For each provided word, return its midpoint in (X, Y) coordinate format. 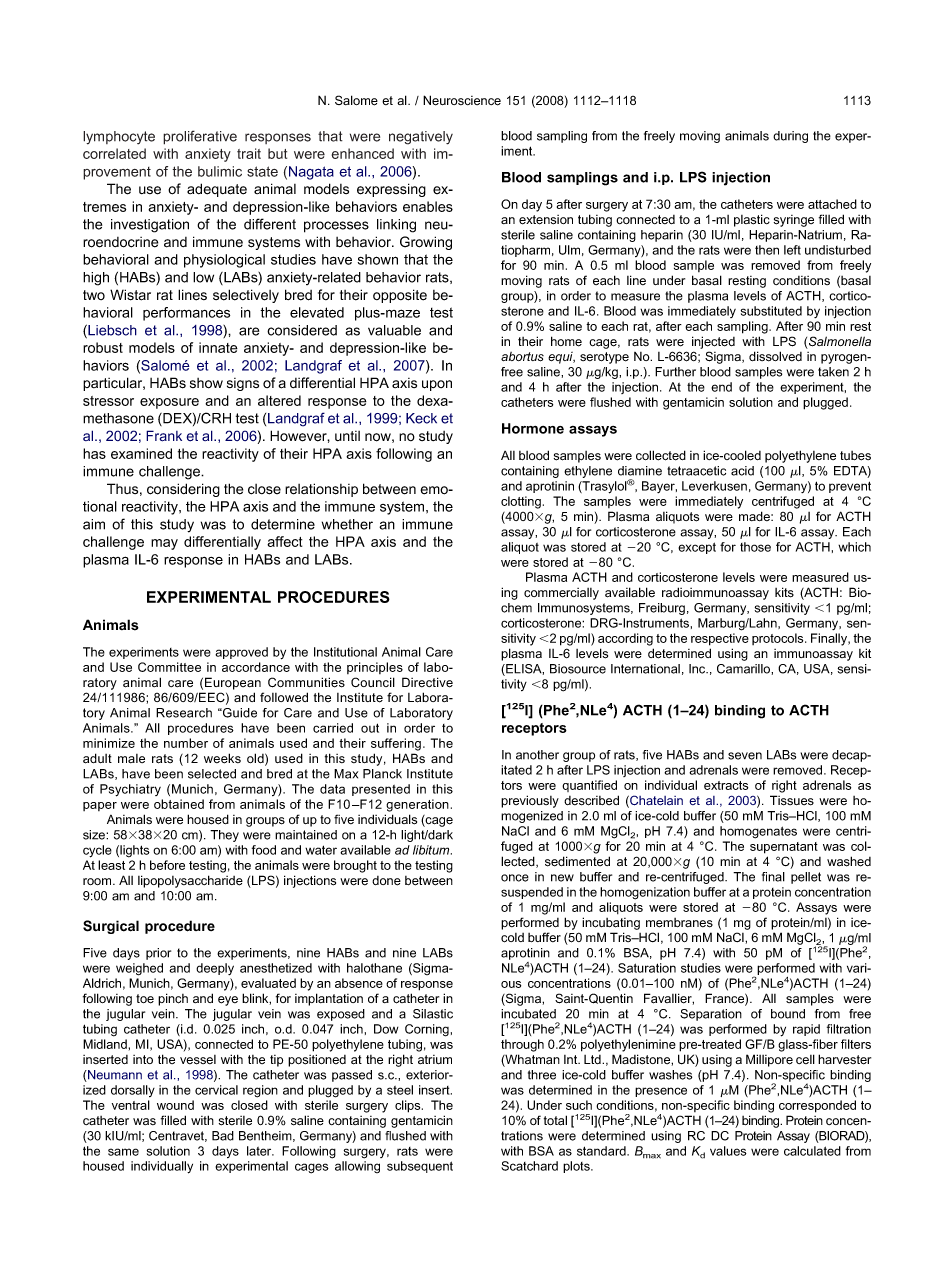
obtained (179, 804)
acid (742, 471)
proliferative (200, 137)
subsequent (420, 1167)
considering (183, 490)
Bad (223, 1136)
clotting (521, 502)
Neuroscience (462, 100)
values (728, 1151)
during (790, 137)
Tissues (792, 800)
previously (530, 801)
